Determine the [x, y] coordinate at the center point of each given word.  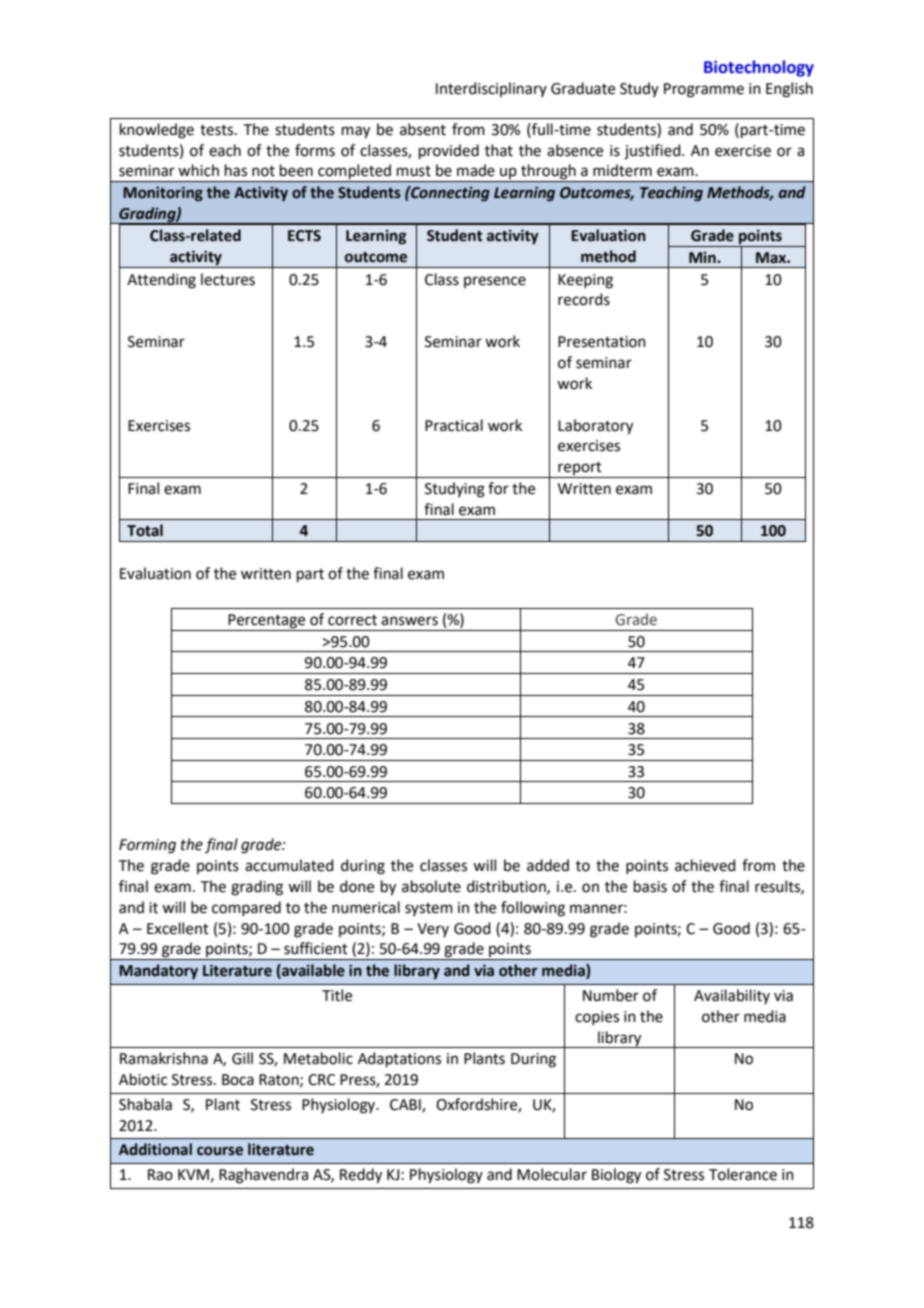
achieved [705, 865]
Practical [454, 425]
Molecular [552, 1174]
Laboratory [595, 427]
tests [218, 130]
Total [145, 530]
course [220, 1151]
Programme [704, 90]
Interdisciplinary [491, 89]
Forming [147, 846]
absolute [431, 886]
